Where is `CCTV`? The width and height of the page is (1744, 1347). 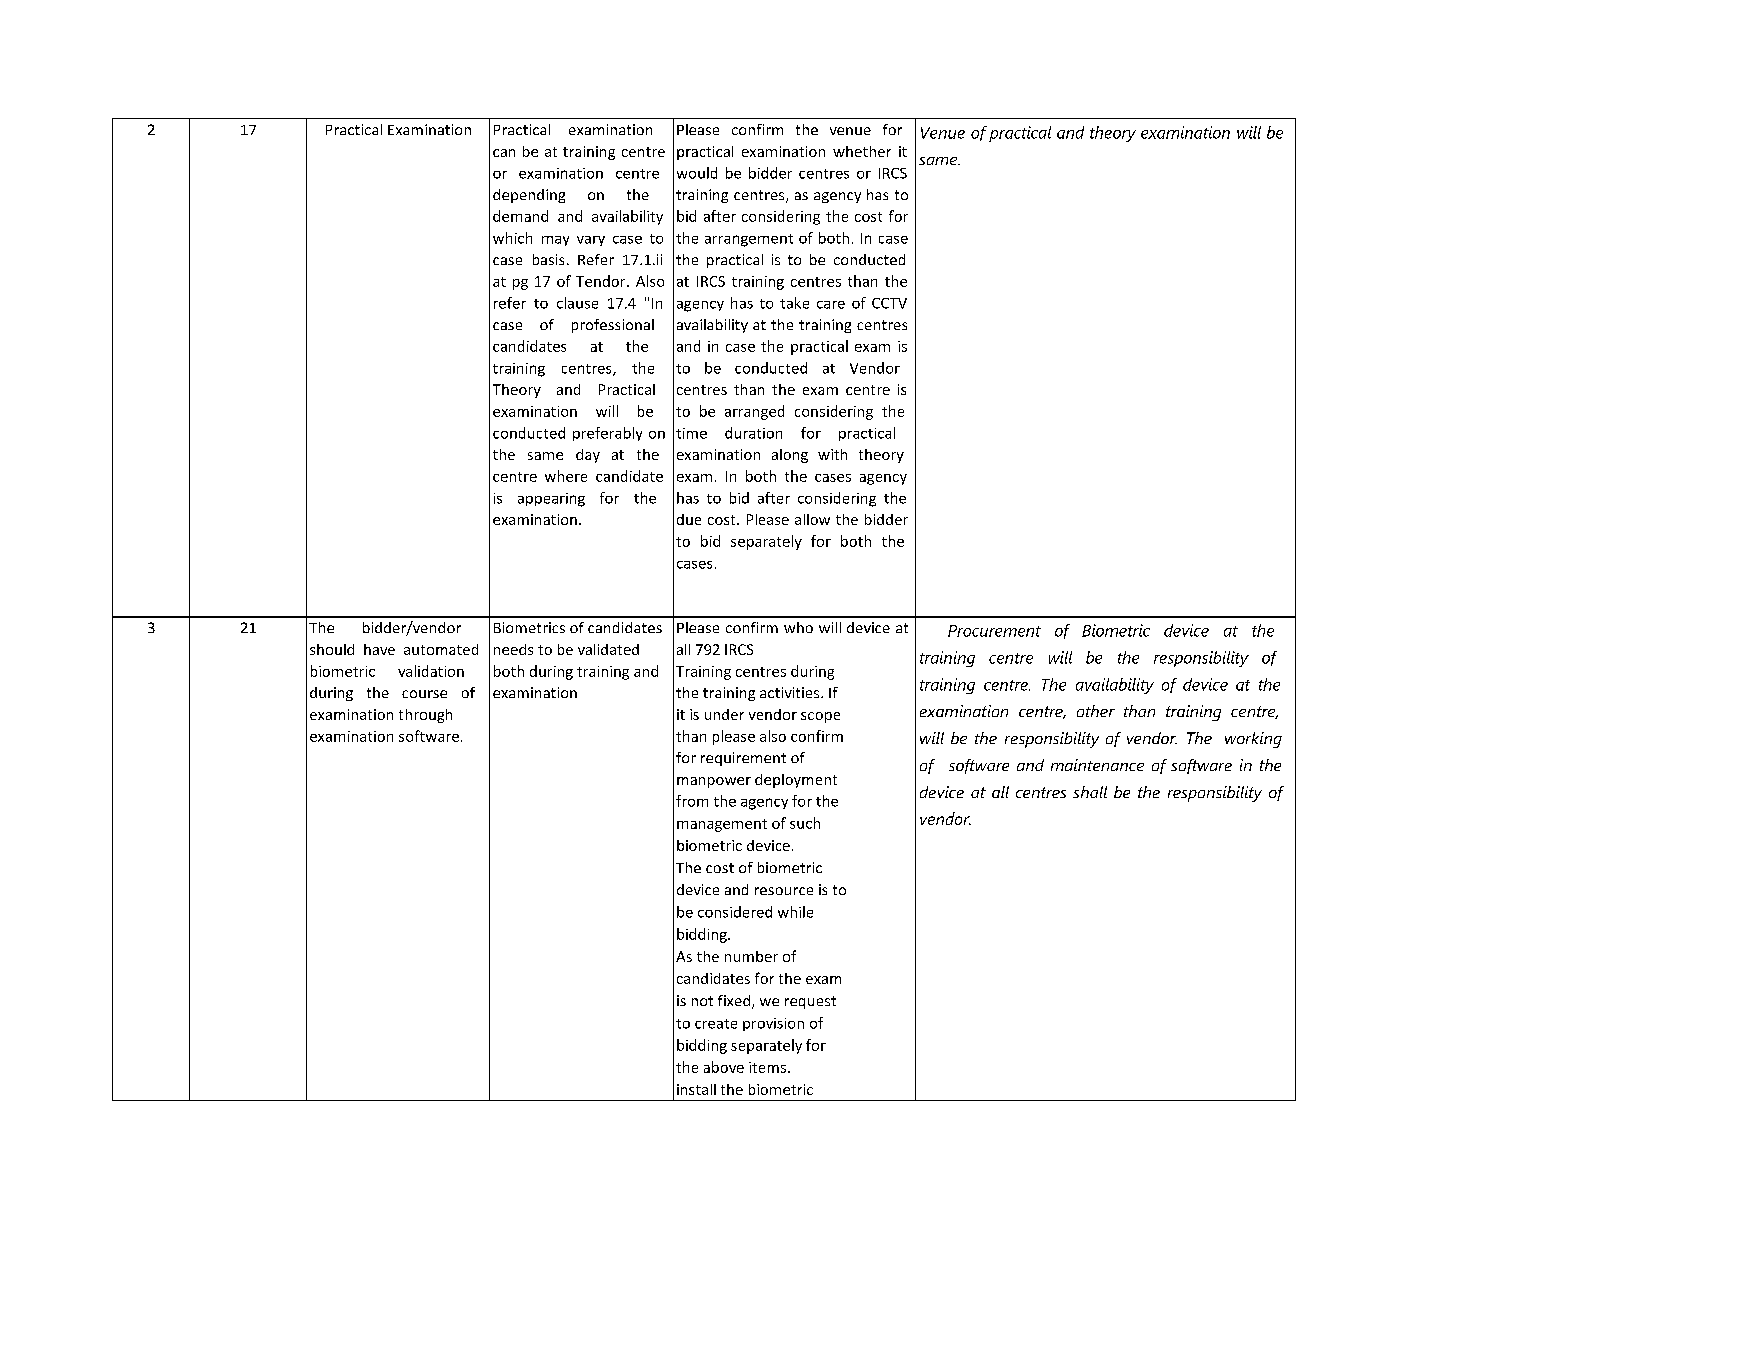 CCTV is located at coordinates (889, 303).
